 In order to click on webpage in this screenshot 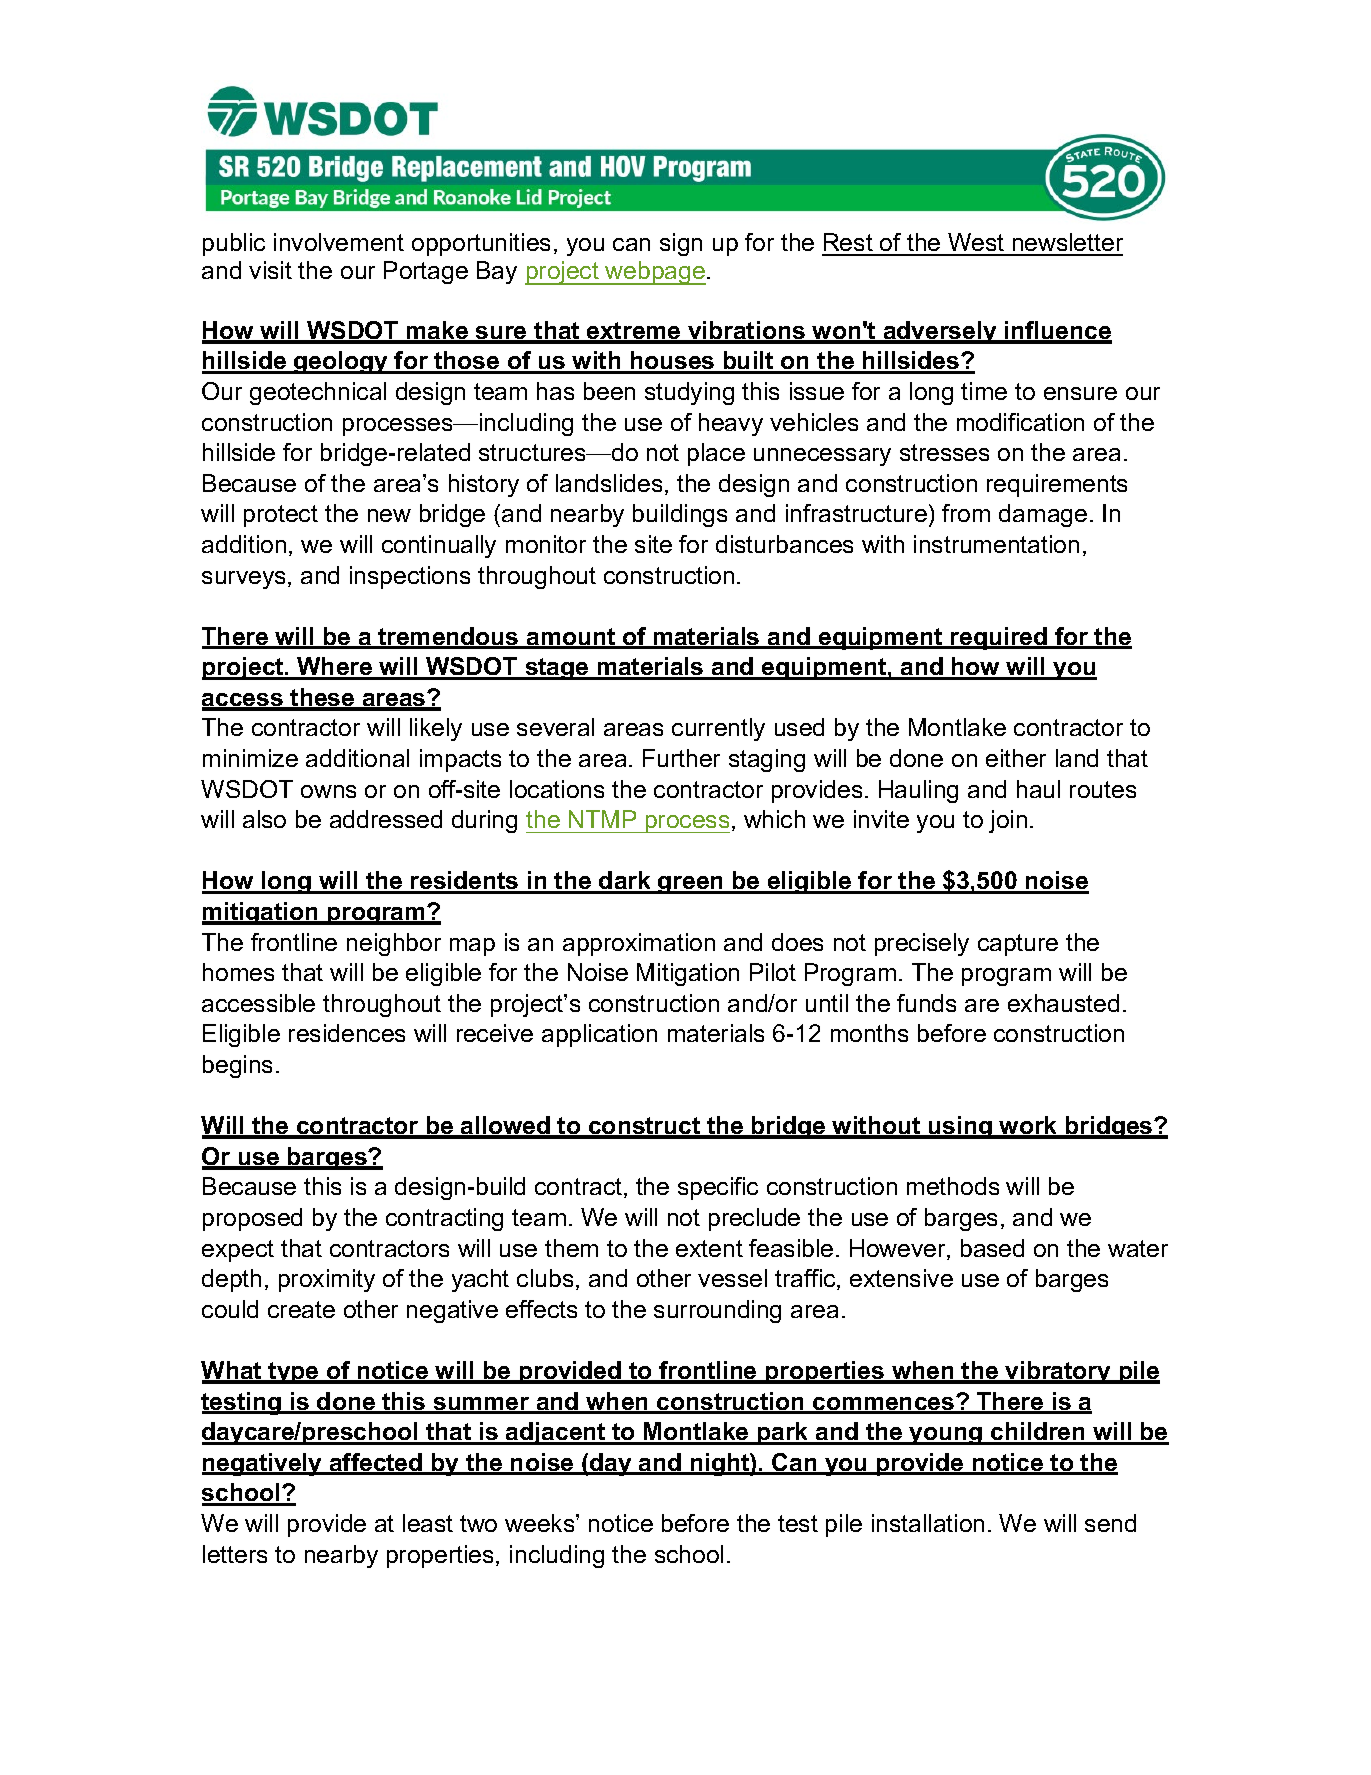, I will do `click(655, 273)`.
